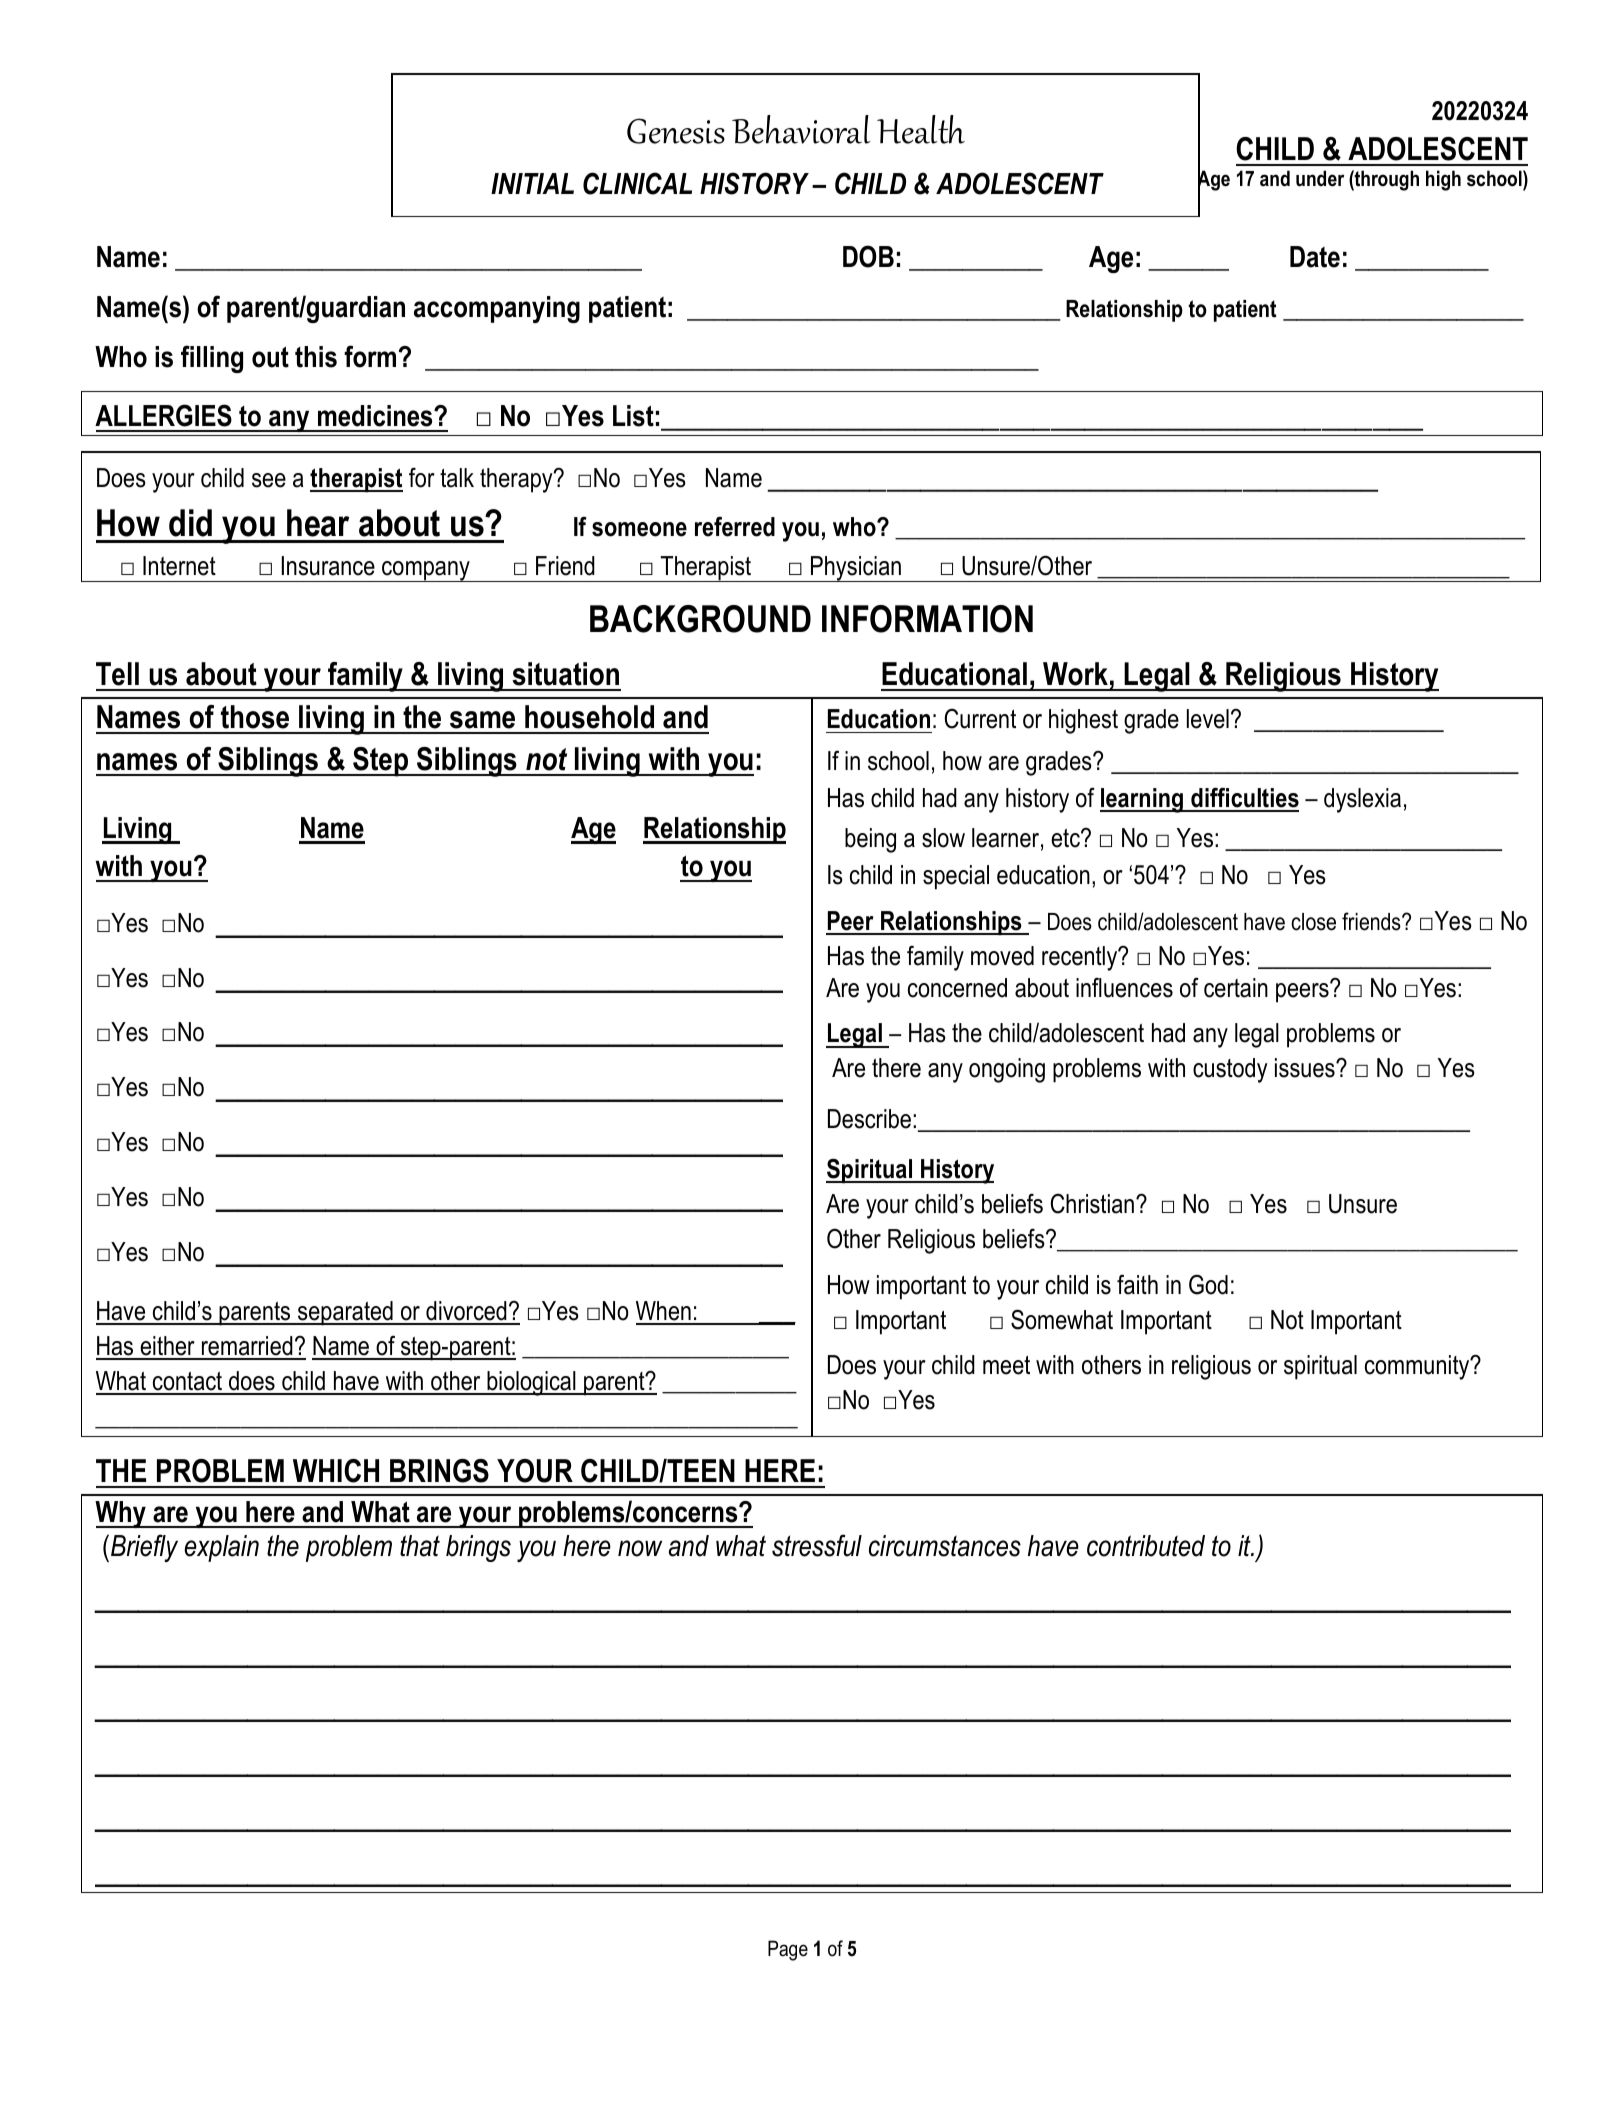 This screenshot has width=1624, height=2101. What do you see at coordinates (957, 988) in the screenshot?
I see `concerned` at bounding box center [957, 988].
